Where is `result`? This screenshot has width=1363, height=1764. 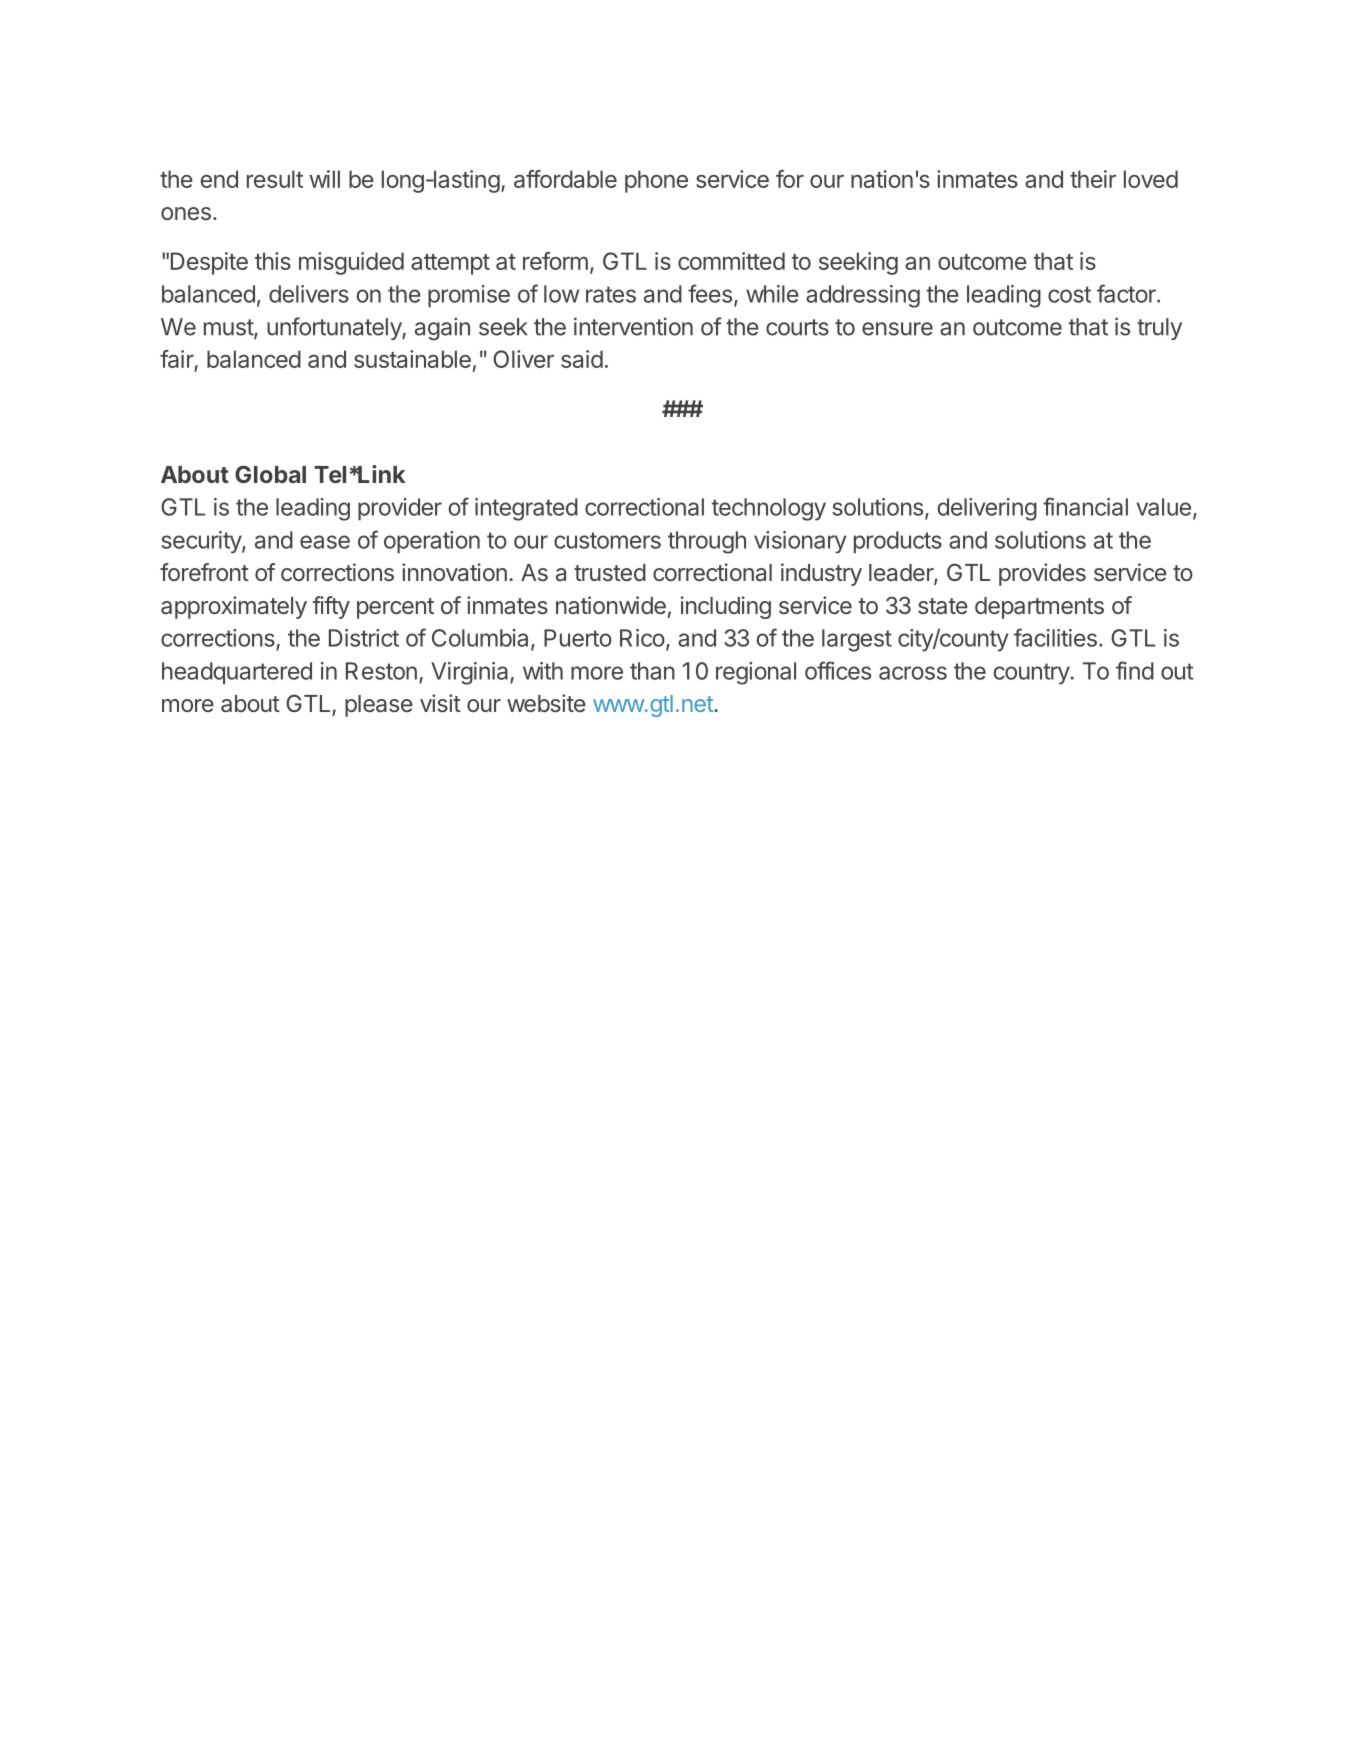
result is located at coordinates (275, 179).
